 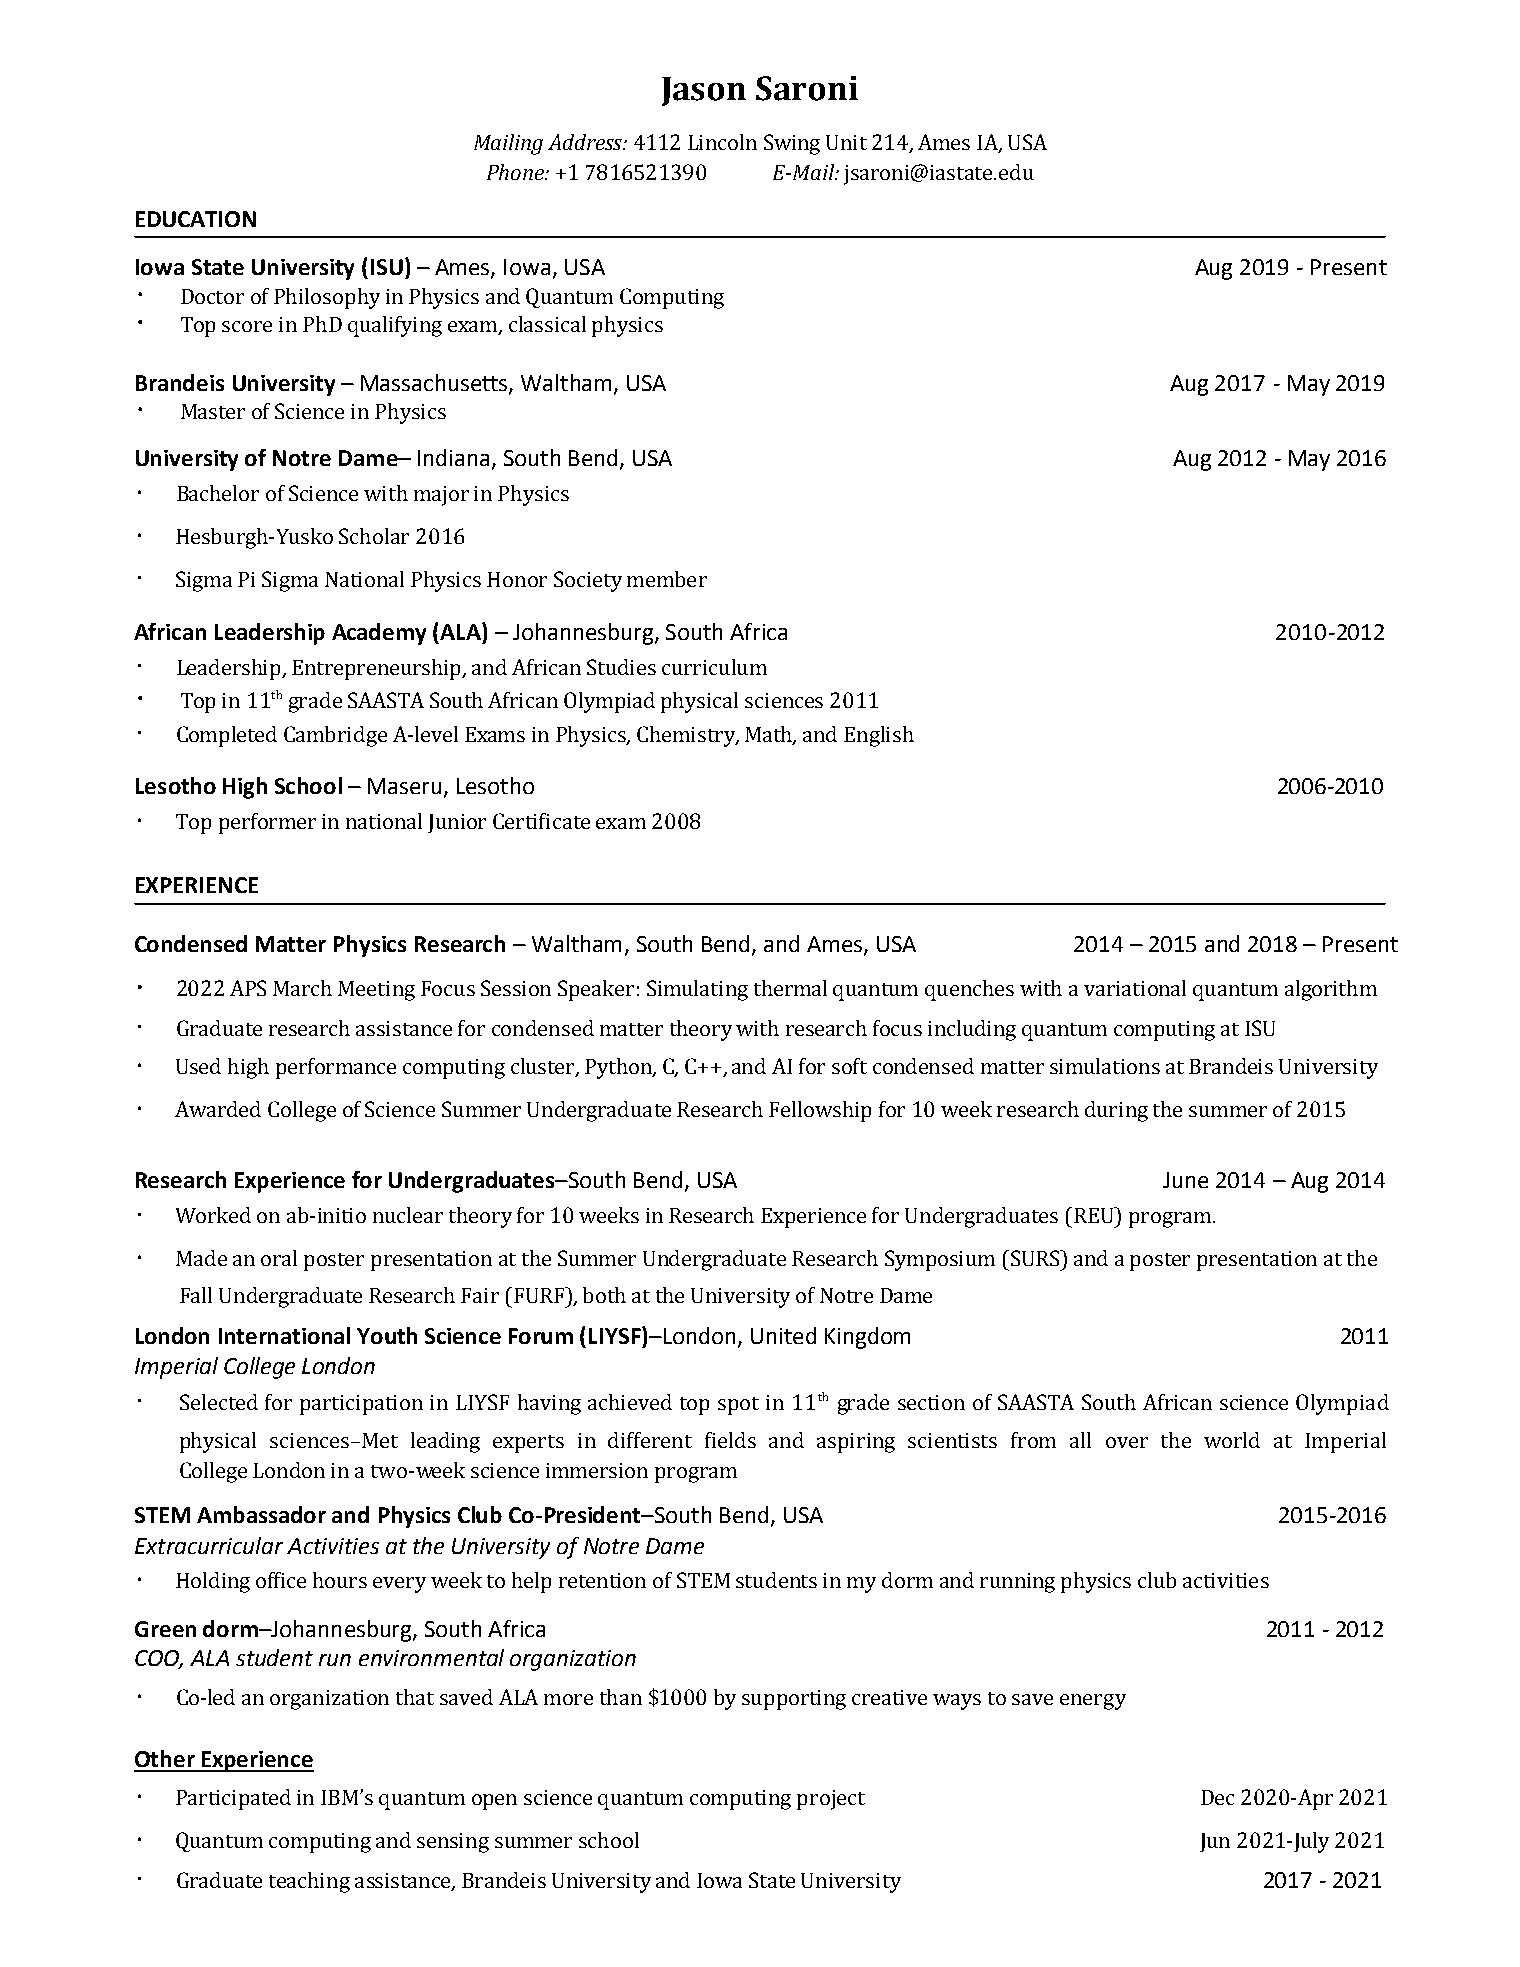 What do you see at coordinates (667, 579) in the document?
I see `member` at bounding box center [667, 579].
